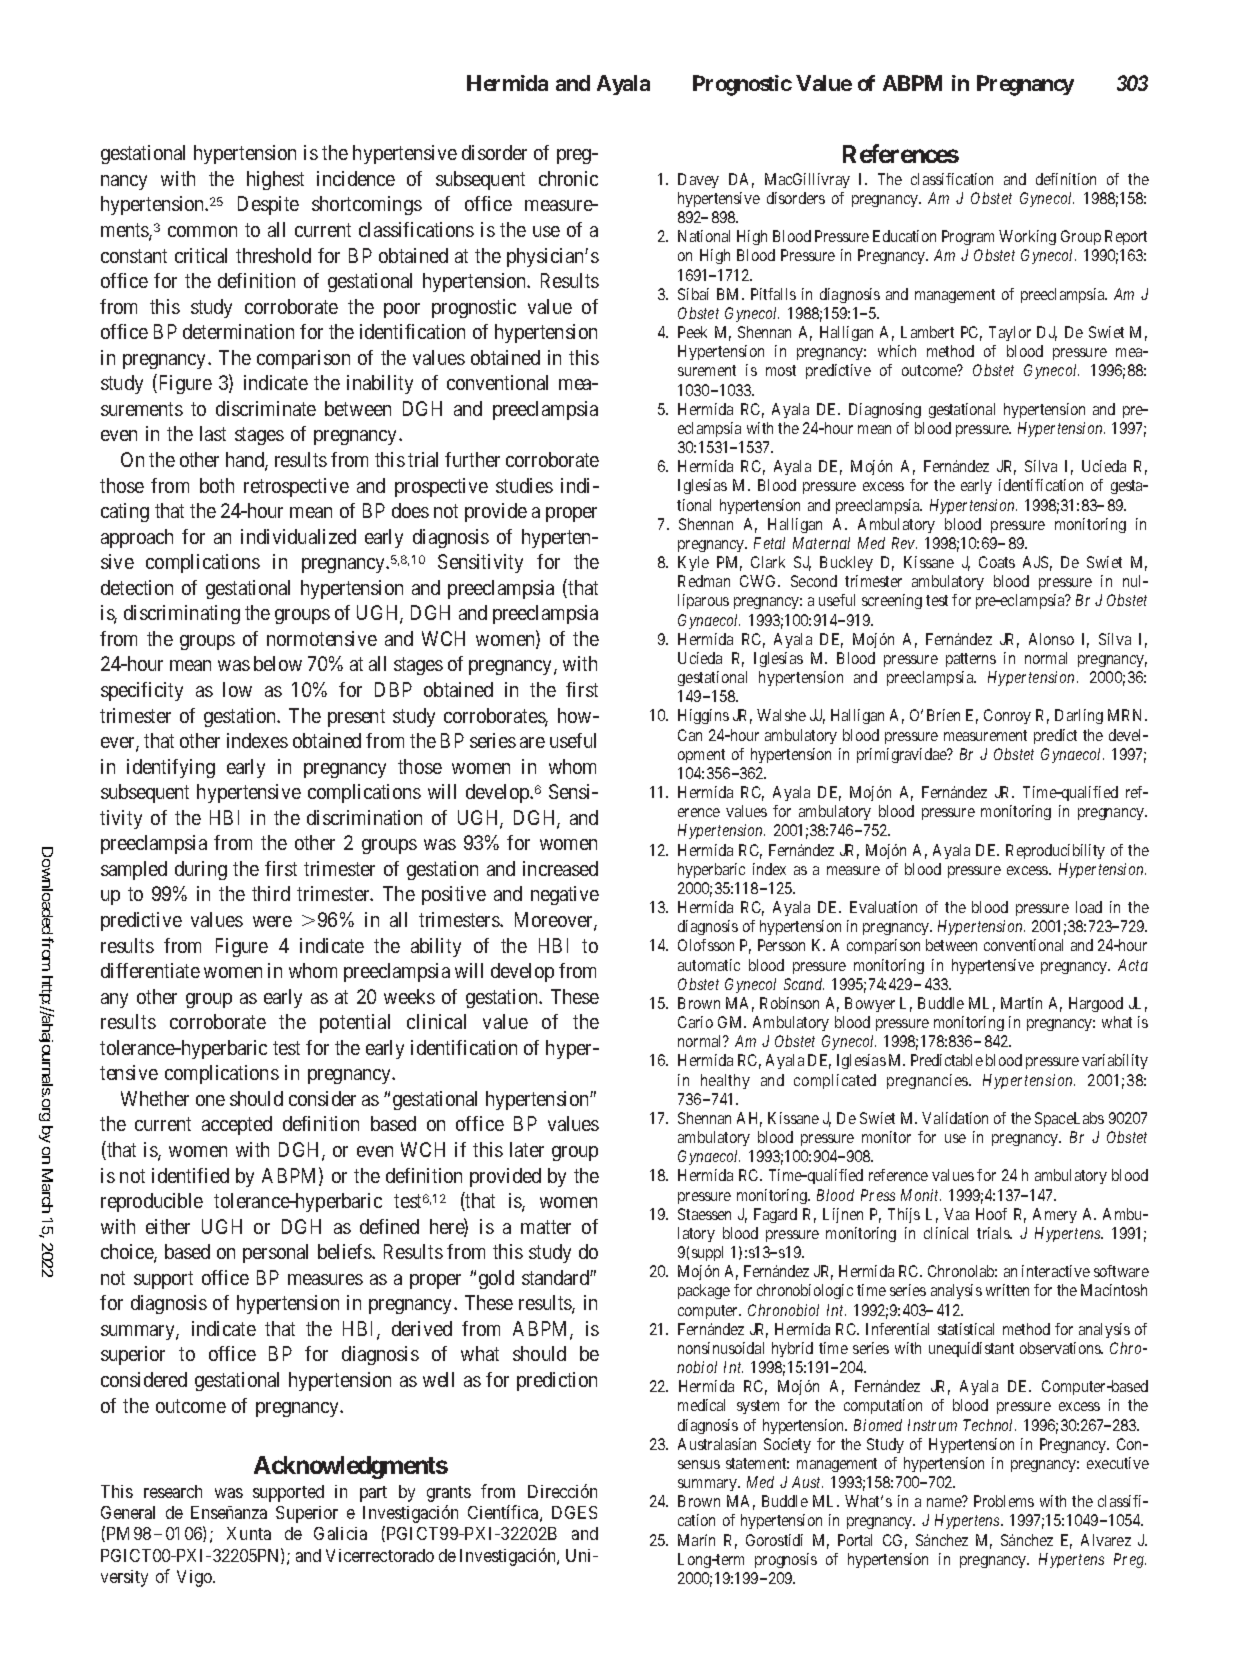 The image size is (1250, 1676). What do you see at coordinates (210, 1100) in the image?
I see `one` at bounding box center [210, 1100].
